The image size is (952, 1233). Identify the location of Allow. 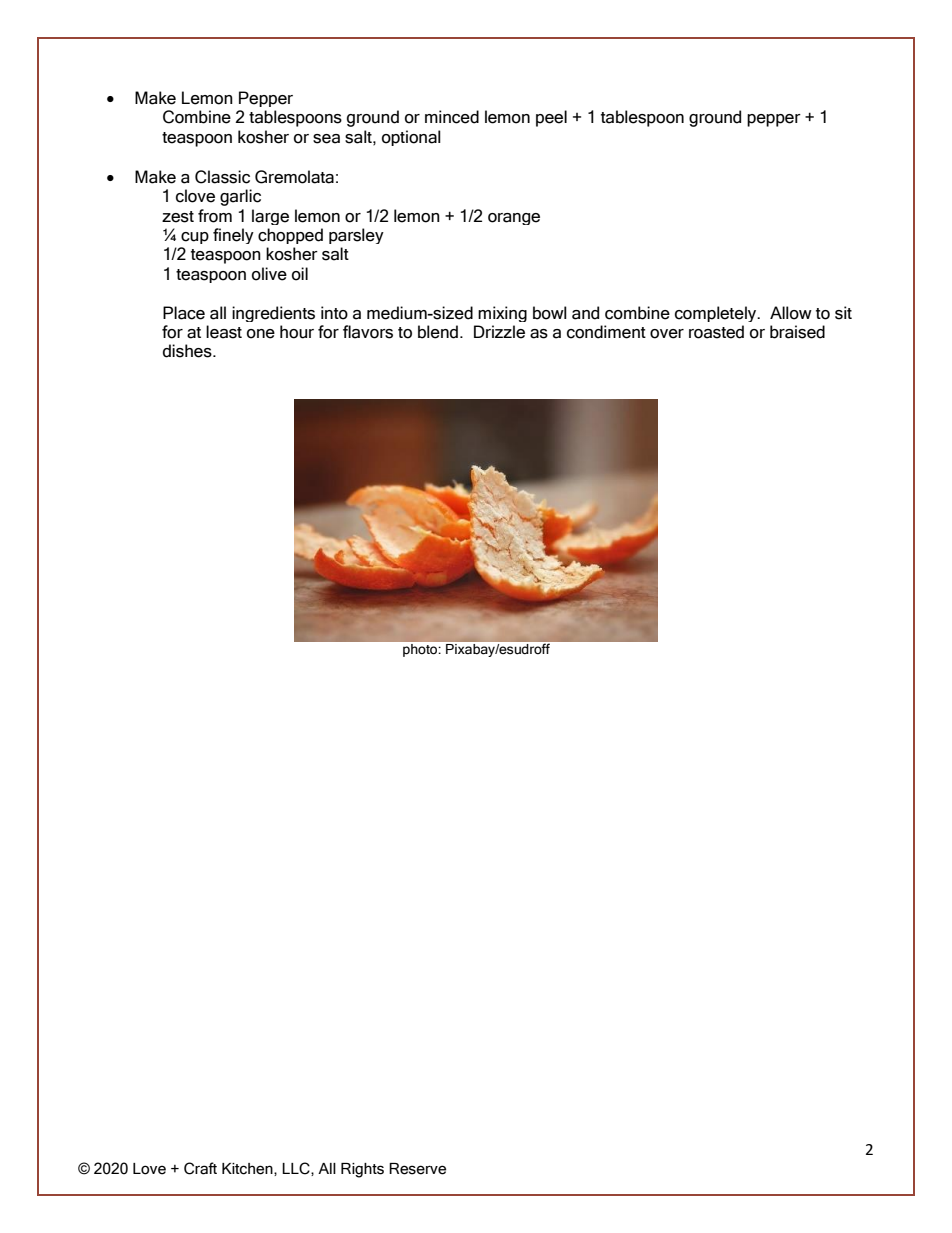
(791, 313).
